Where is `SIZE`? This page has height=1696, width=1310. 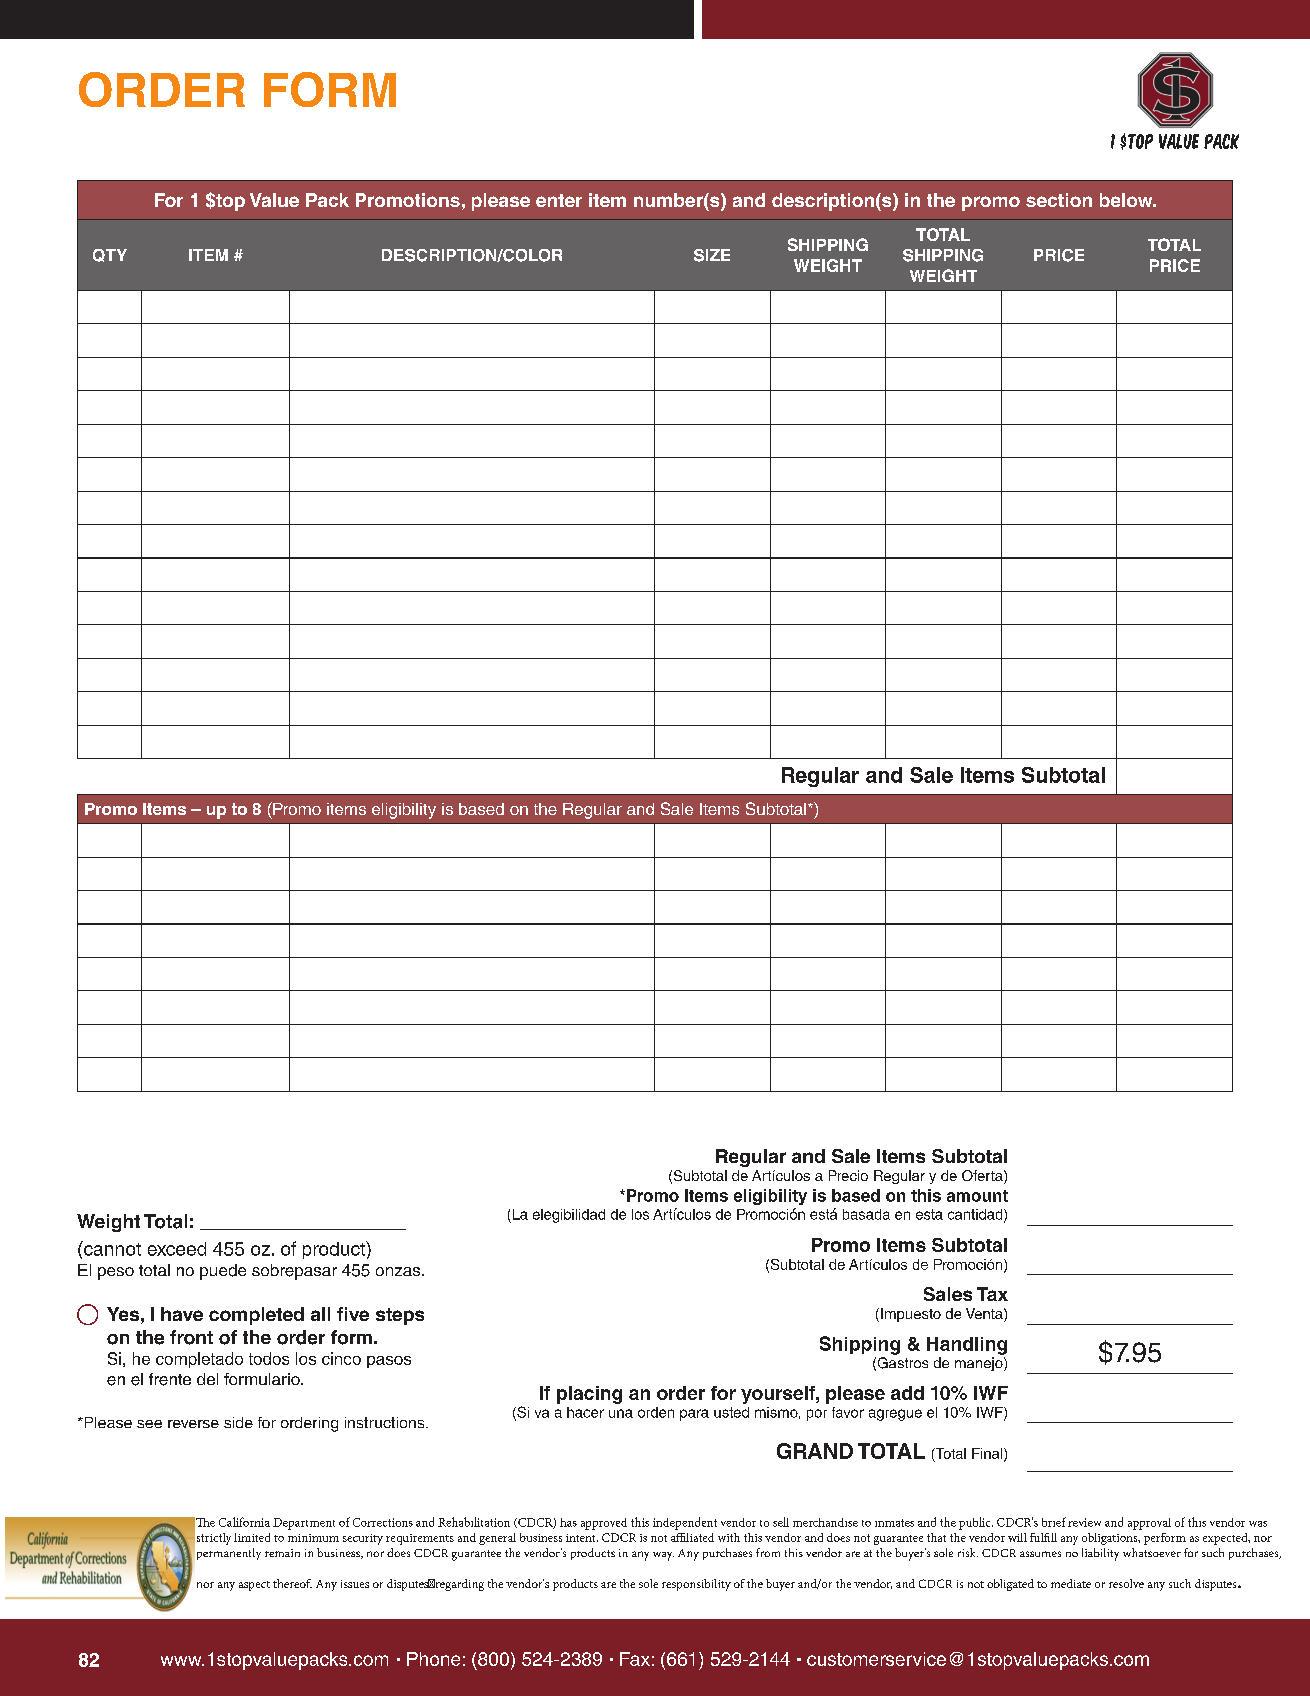 SIZE is located at coordinates (712, 255).
